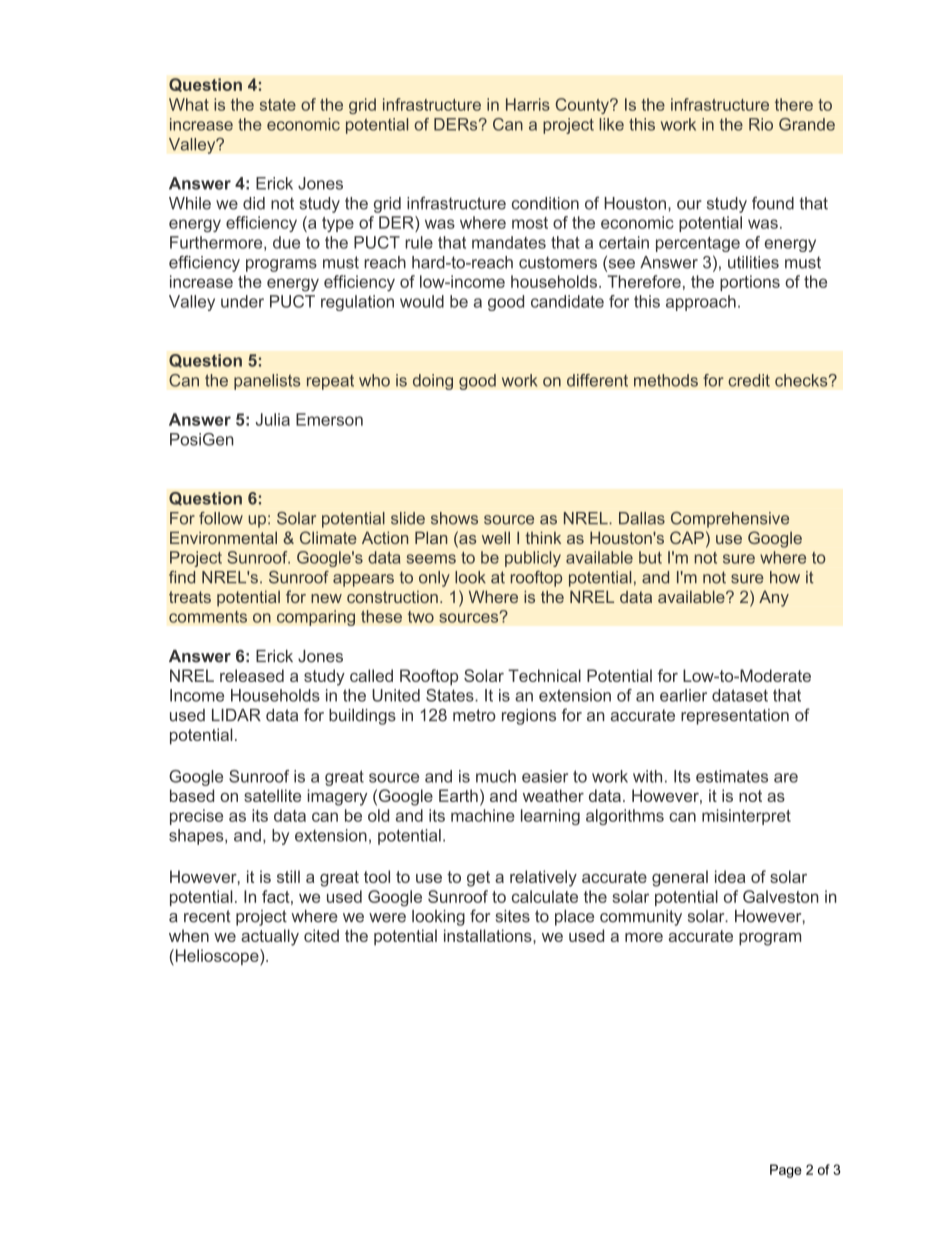  I want to click on get, so click(478, 879).
